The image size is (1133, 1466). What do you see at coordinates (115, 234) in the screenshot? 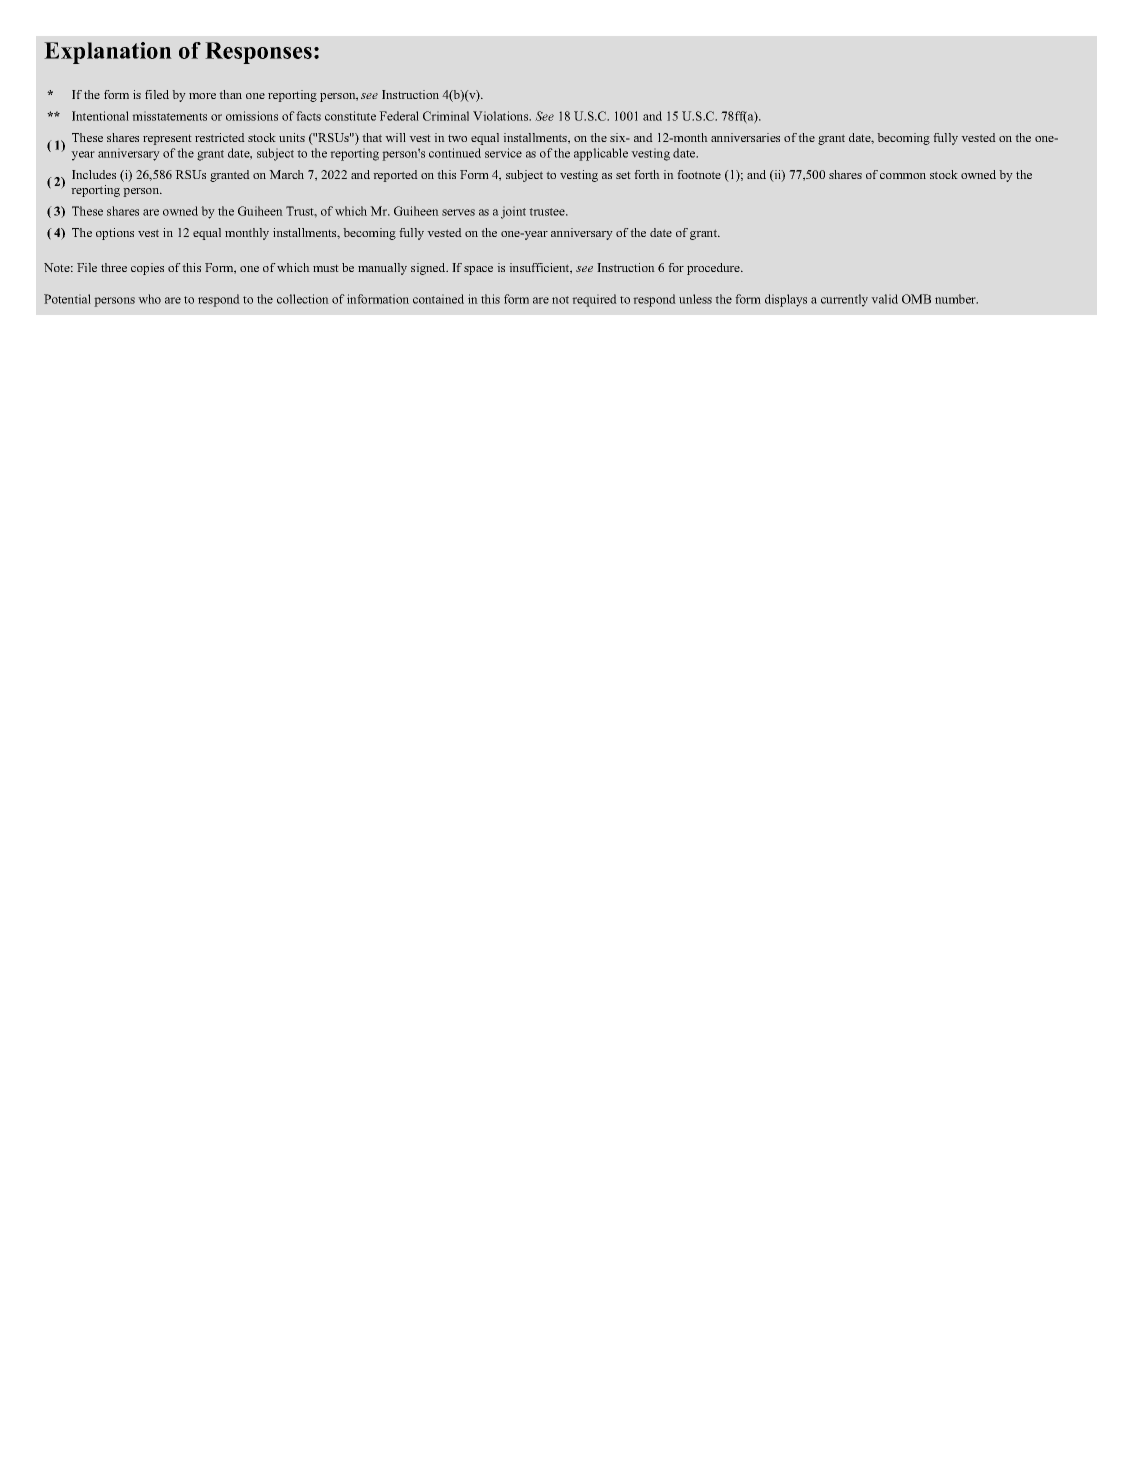
I see `options` at bounding box center [115, 234].
